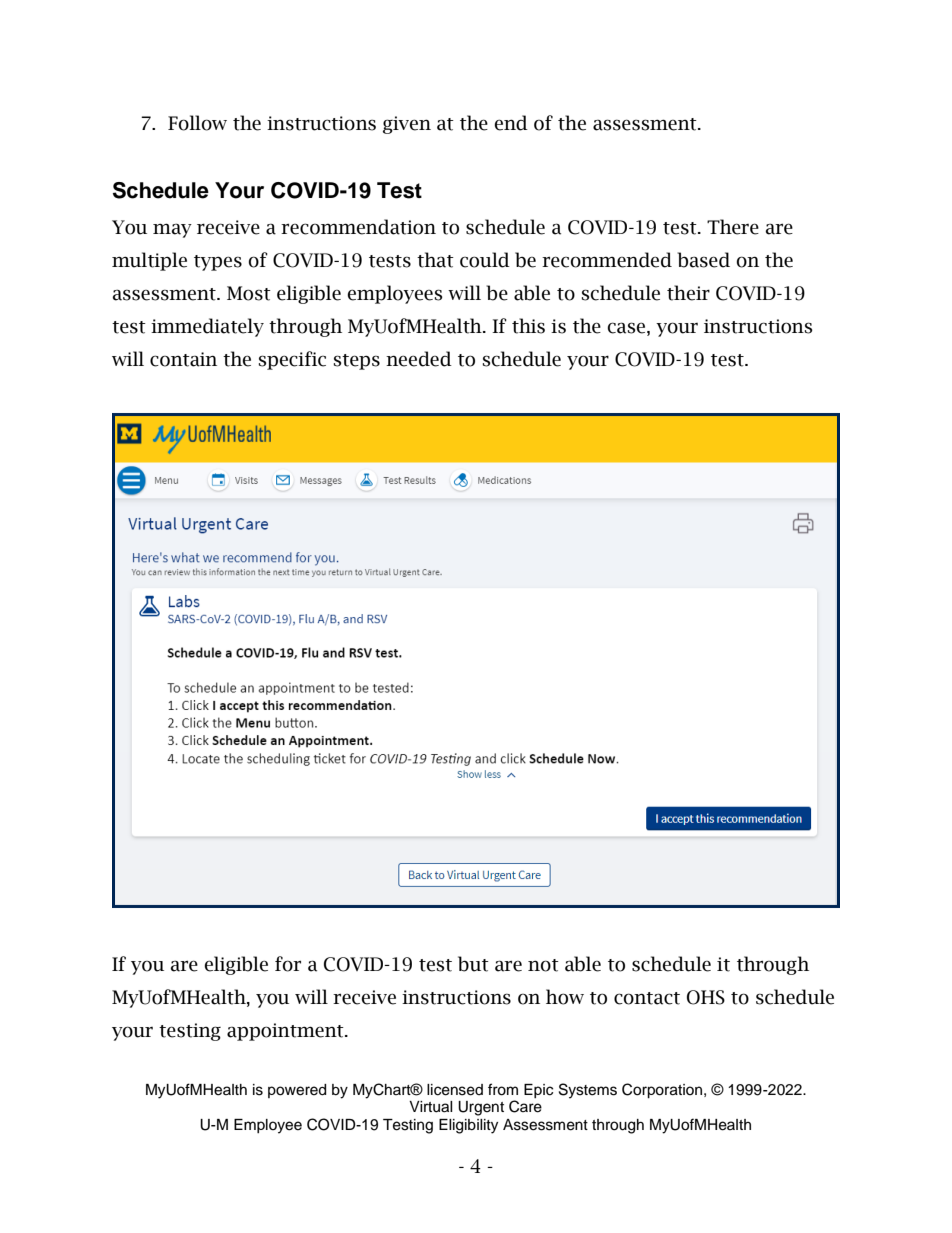 Image resolution: width=952 pixels, height=1233 pixels. What do you see at coordinates (197, 123) in the document?
I see `Follow` at bounding box center [197, 123].
